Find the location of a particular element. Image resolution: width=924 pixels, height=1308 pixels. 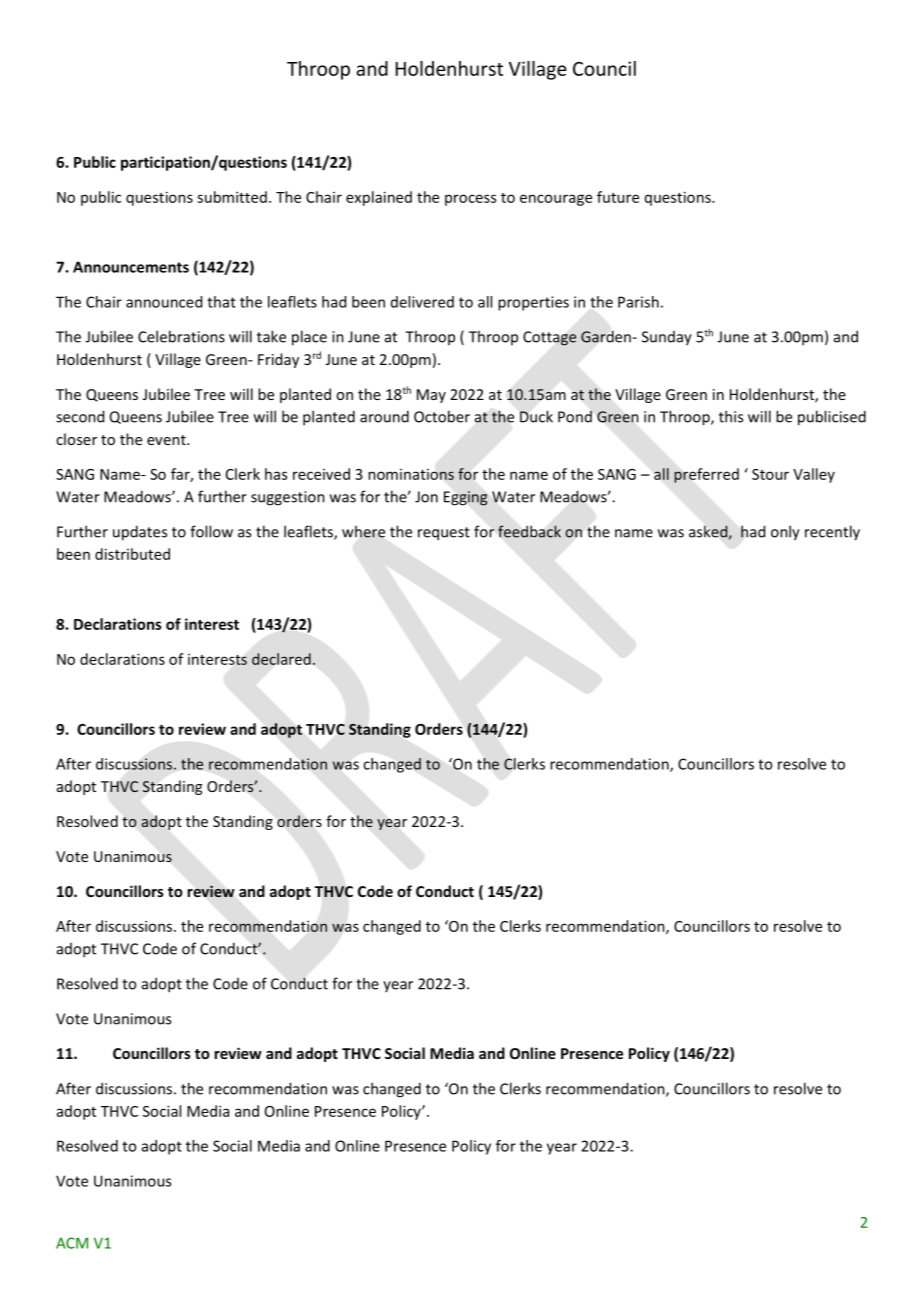

where is located at coordinates (363, 531).
